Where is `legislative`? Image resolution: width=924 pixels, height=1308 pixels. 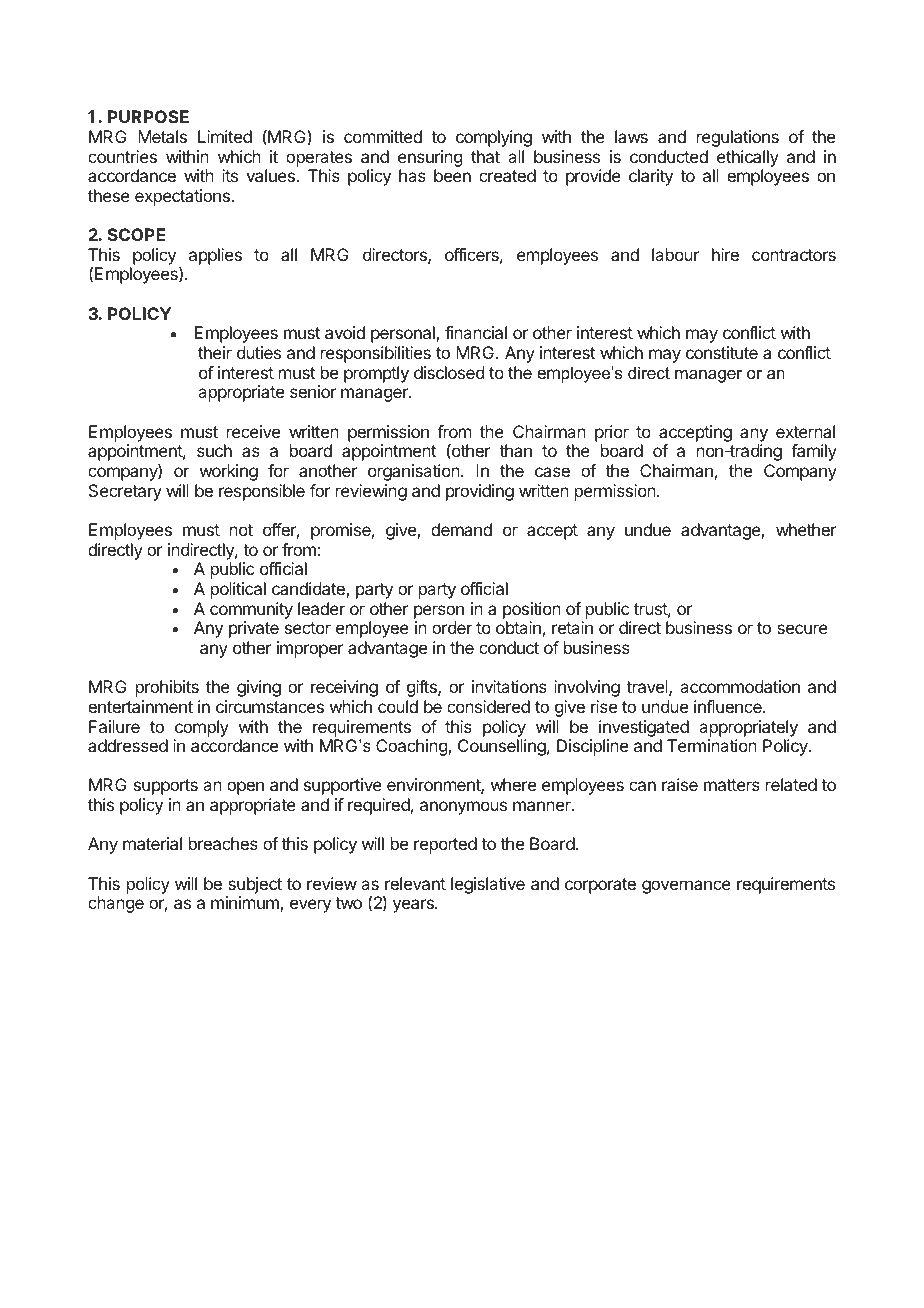 legislative is located at coordinates (488, 885).
